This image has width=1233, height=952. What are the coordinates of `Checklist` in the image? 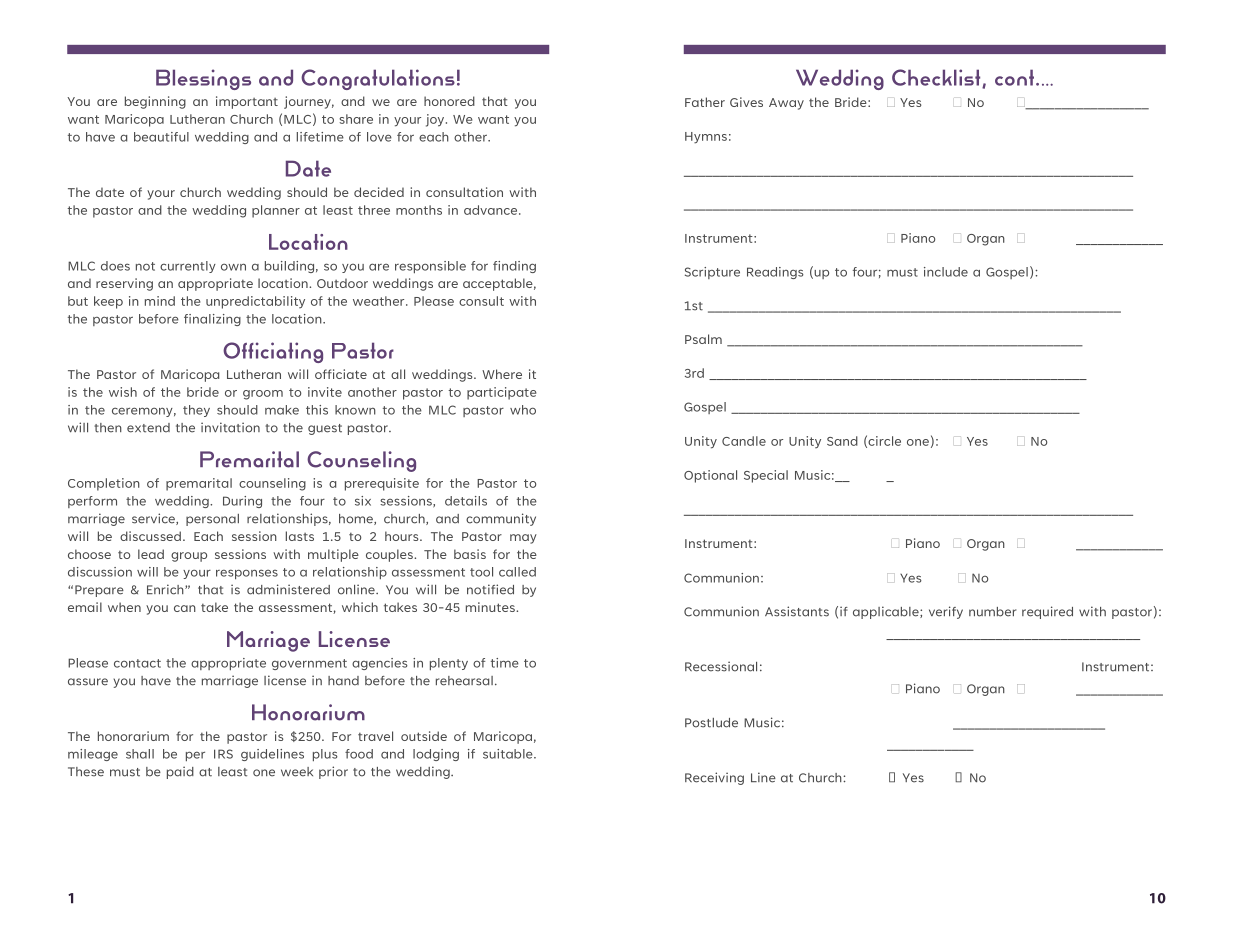 It's located at (937, 78).
